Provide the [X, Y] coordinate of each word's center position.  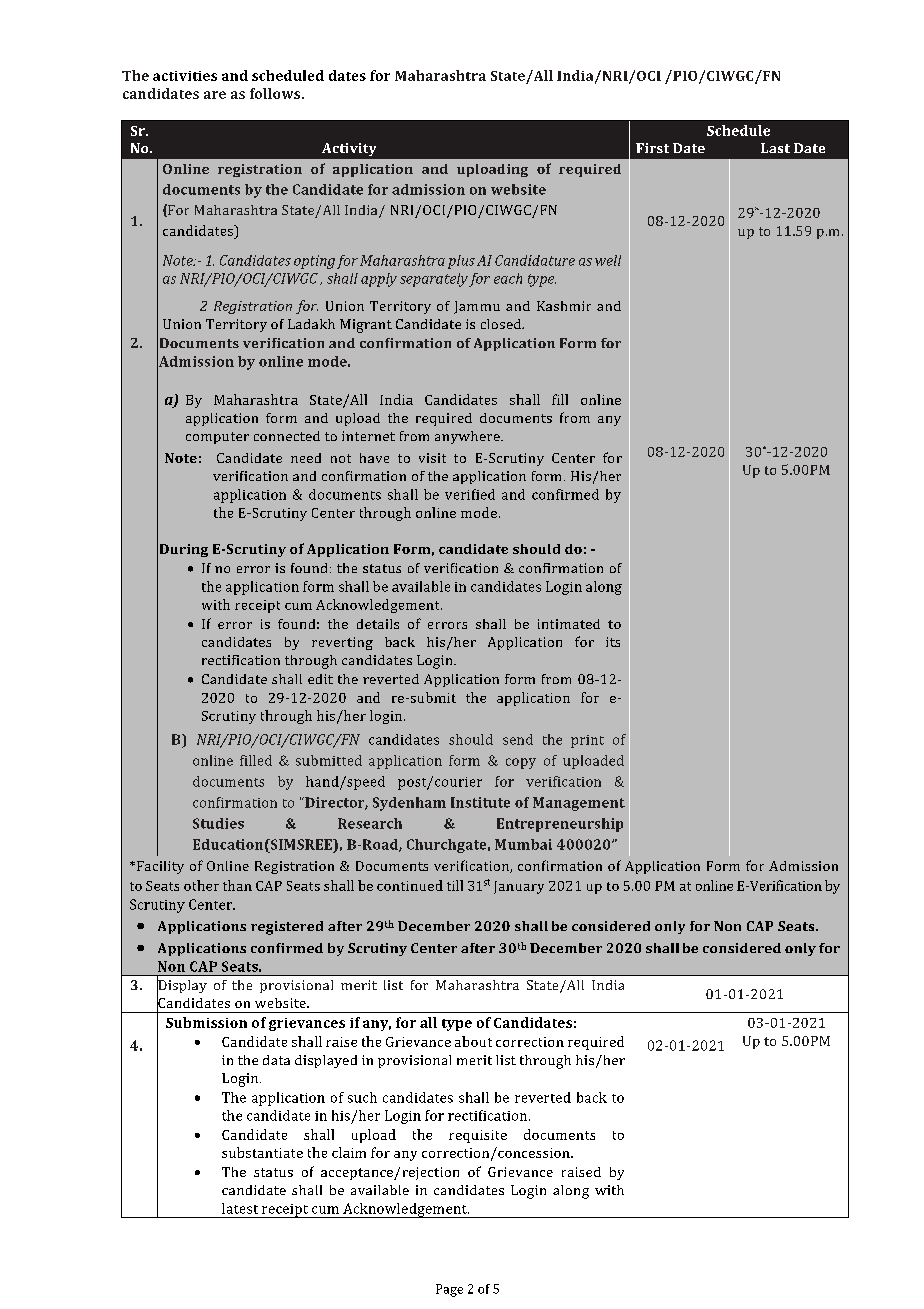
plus [461, 262]
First [652, 148]
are [215, 95]
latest [240, 1208]
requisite [478, 1136]
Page [449, 1290]
